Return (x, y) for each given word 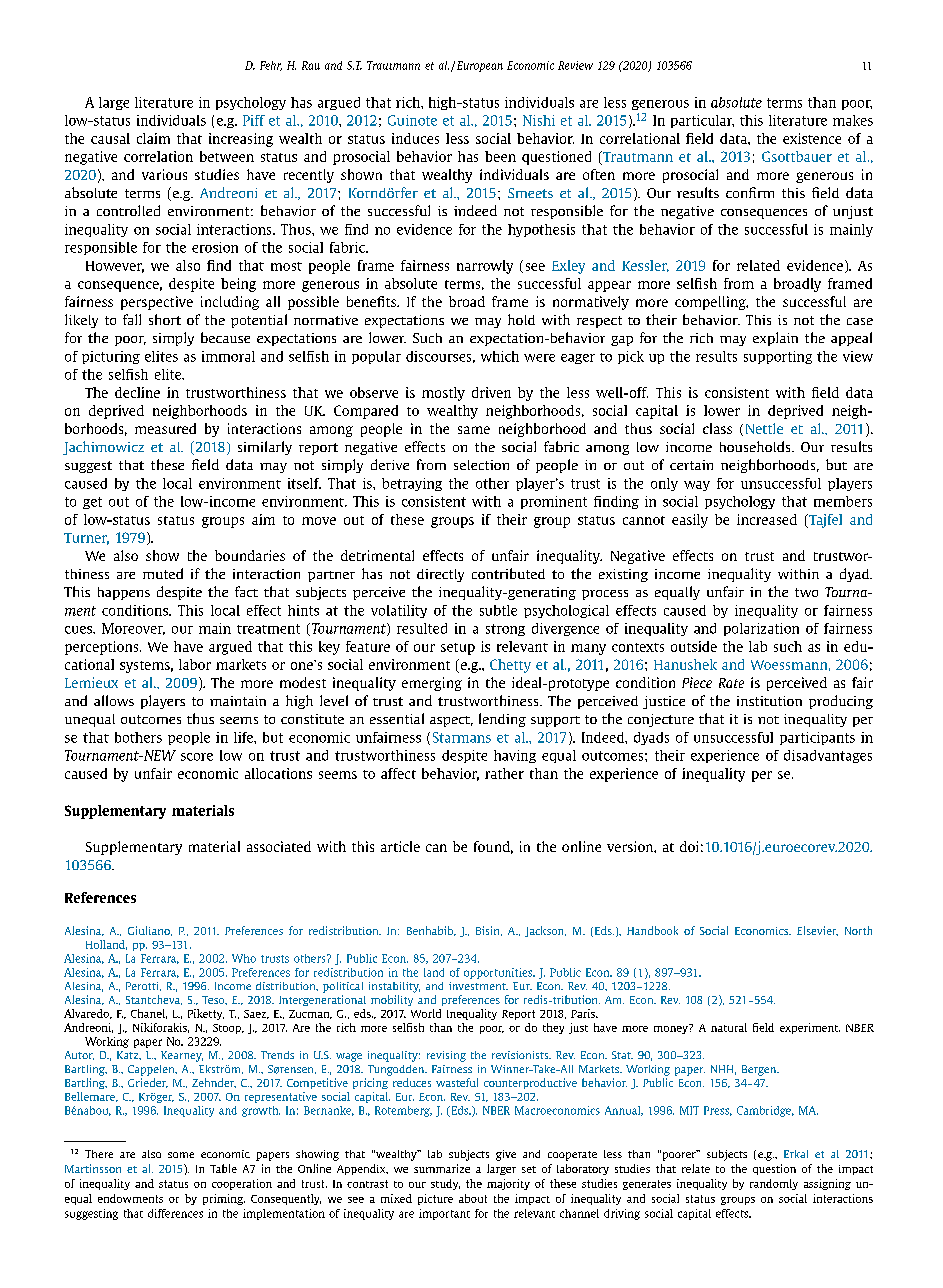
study (445, 1184)
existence (812, 138)
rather (504, 773)
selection (481, 465)
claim (153, 138)
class (717, 428)
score (197, 757)
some (181, 1155)
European (480, 66)
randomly (774, 1184)
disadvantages (828, 756)
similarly (265, 448)
